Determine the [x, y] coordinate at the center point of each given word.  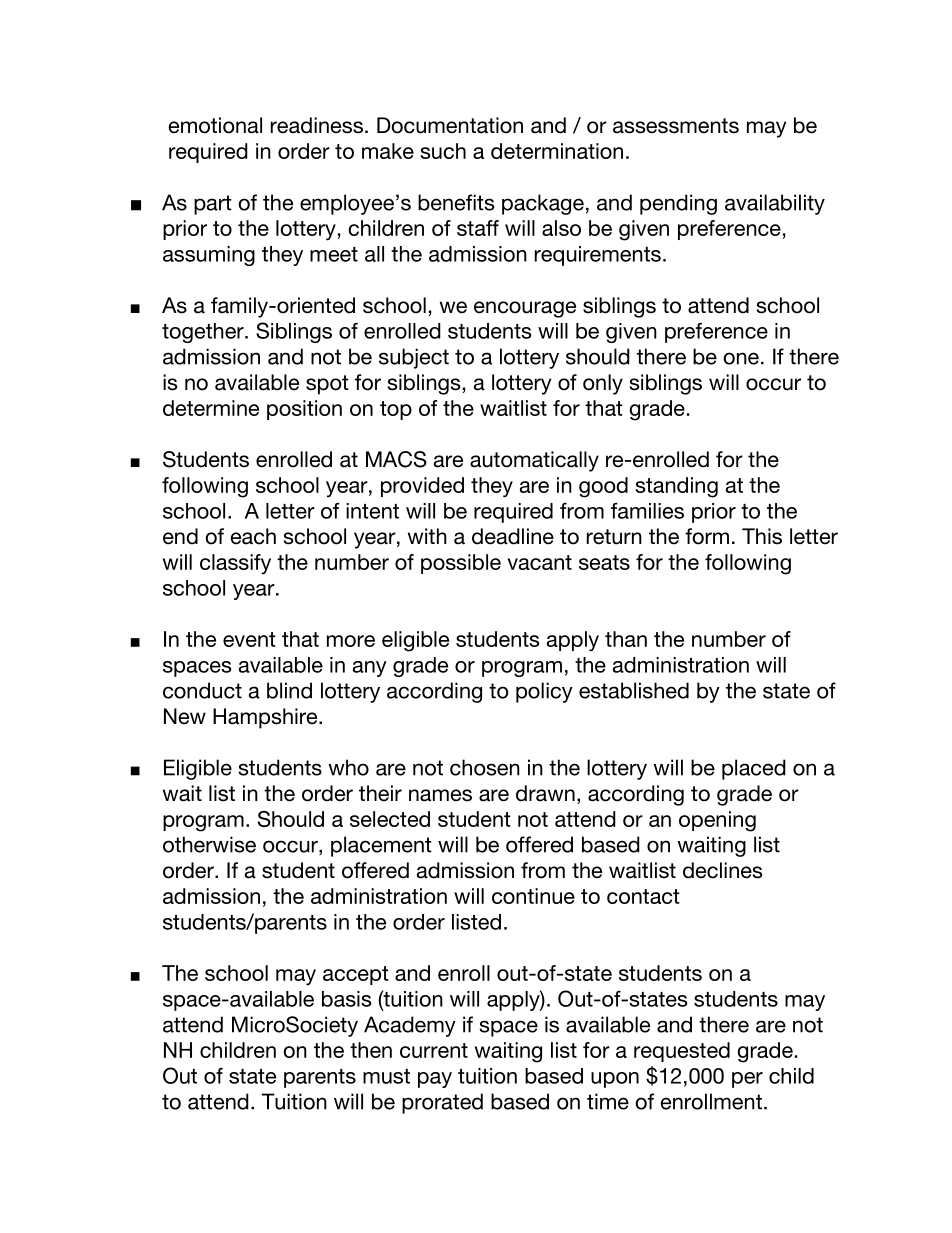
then [371, 1050]
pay [435, 1080]
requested [682, 1052]
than [626, 639]
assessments [676, 126]
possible [461, 564]
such [443, 151]
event [249, 639]
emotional [215, 125]
